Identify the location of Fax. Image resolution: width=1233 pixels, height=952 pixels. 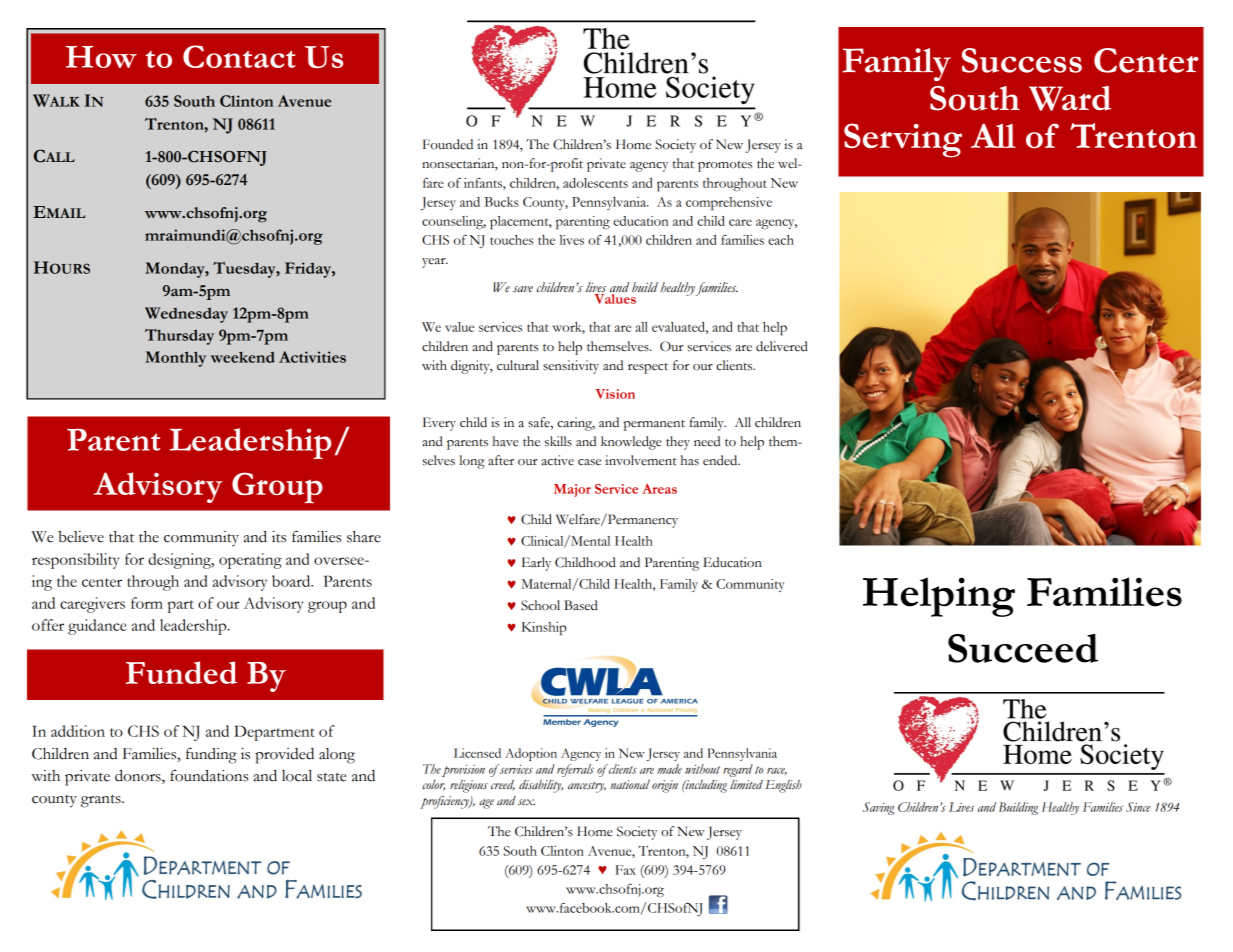
(625, 870).
